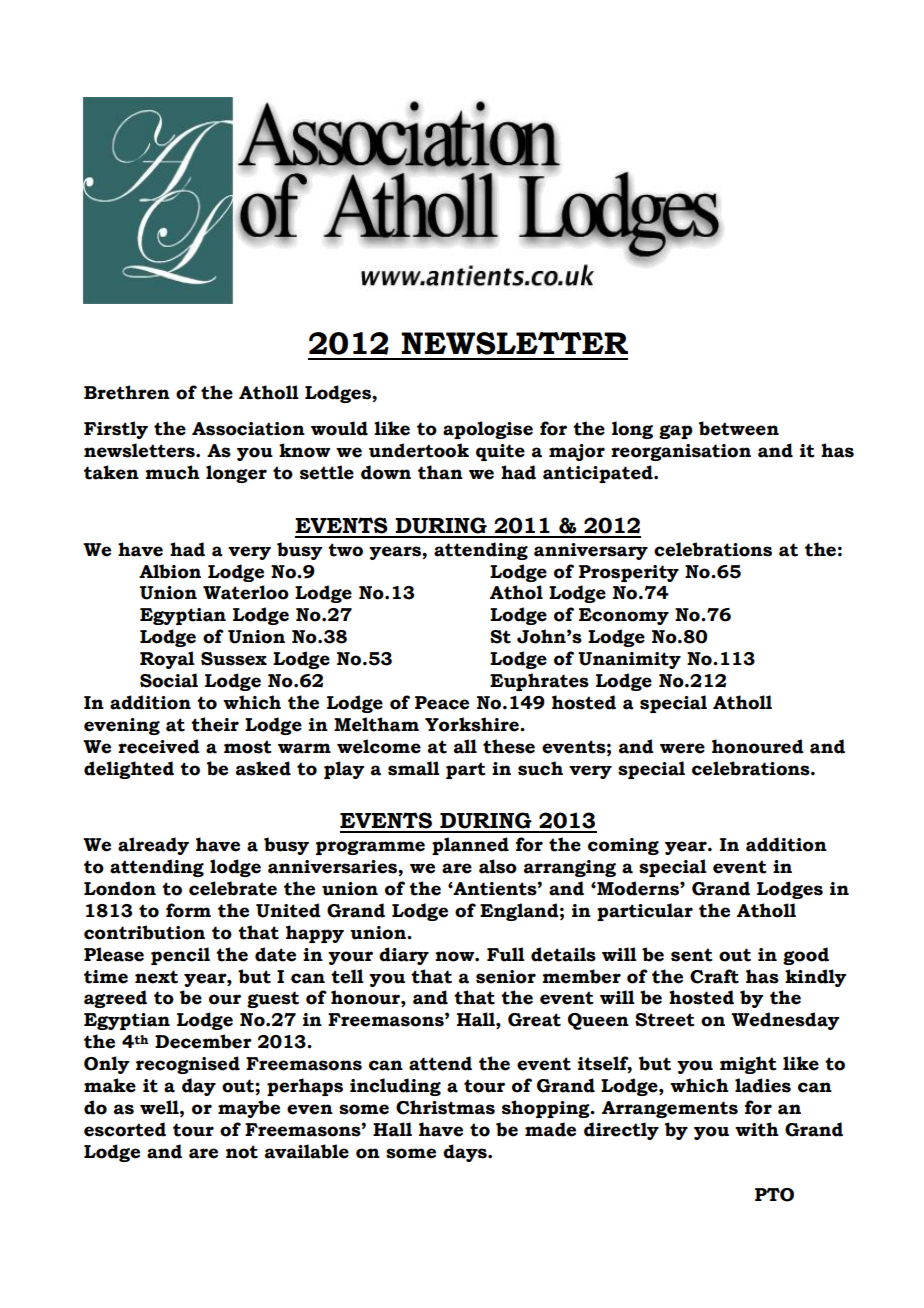  Describe the element at coordinates (488, 430) in the image. I see `apologise` at that location.
